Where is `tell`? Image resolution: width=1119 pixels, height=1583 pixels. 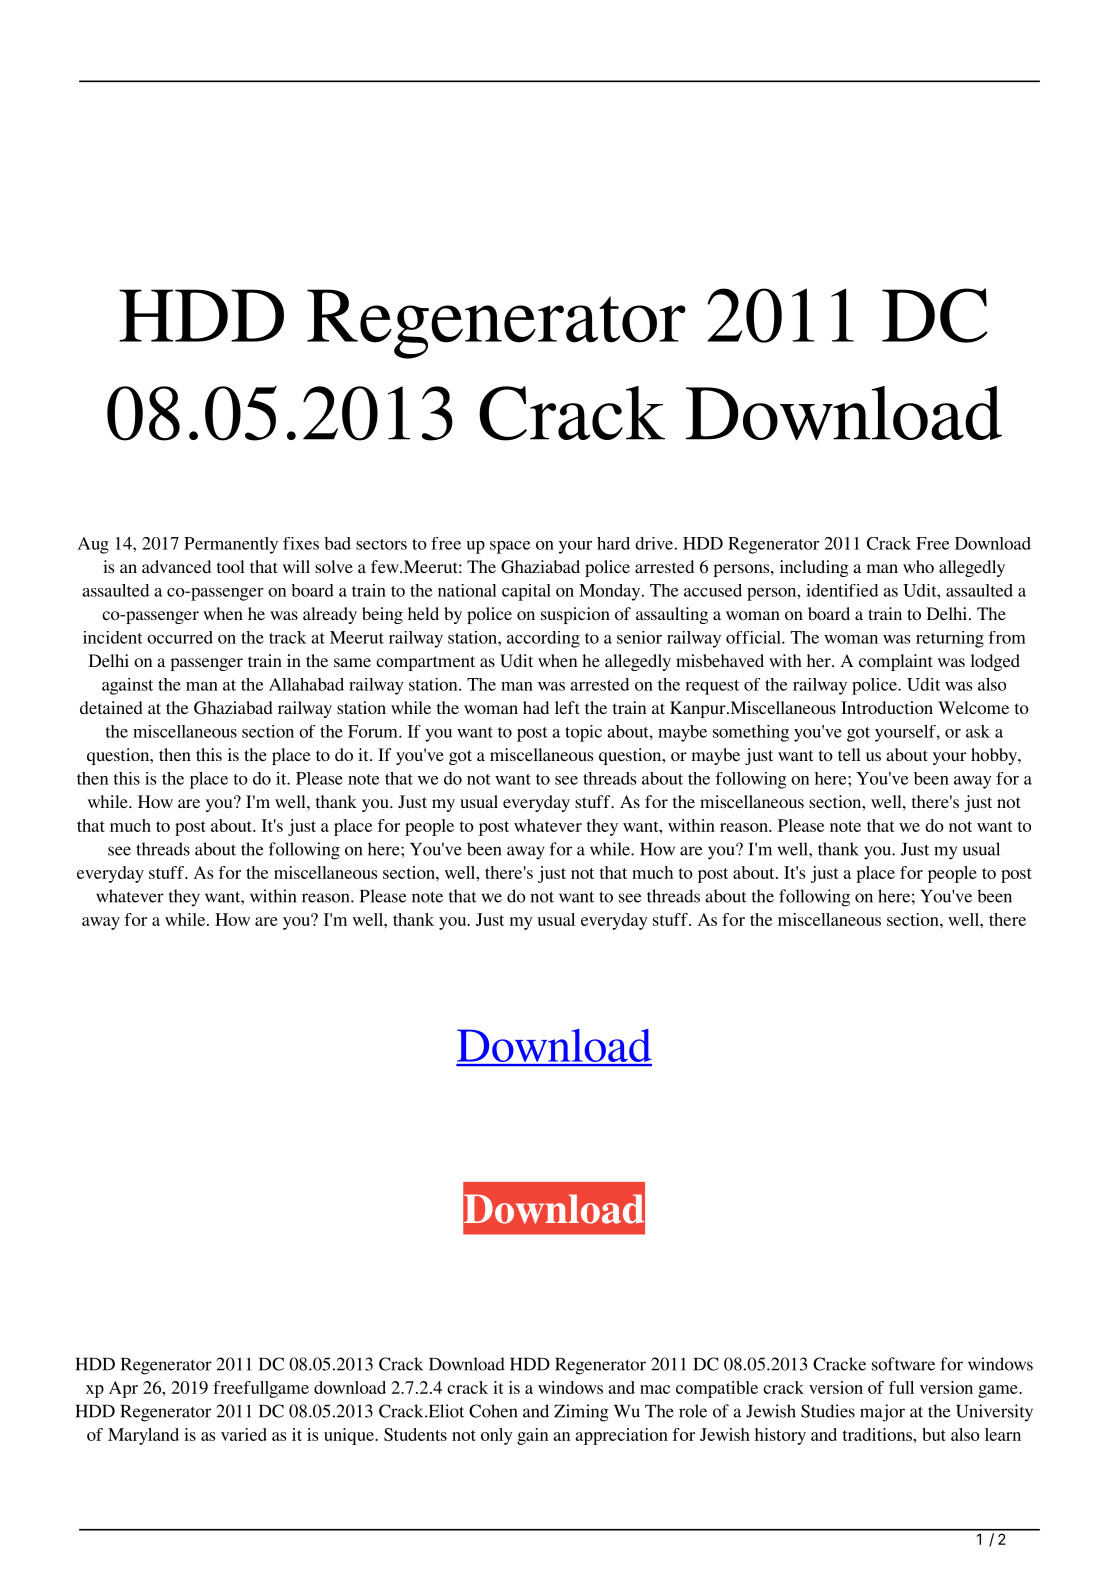
tell is located at coordinates (849, 754).
